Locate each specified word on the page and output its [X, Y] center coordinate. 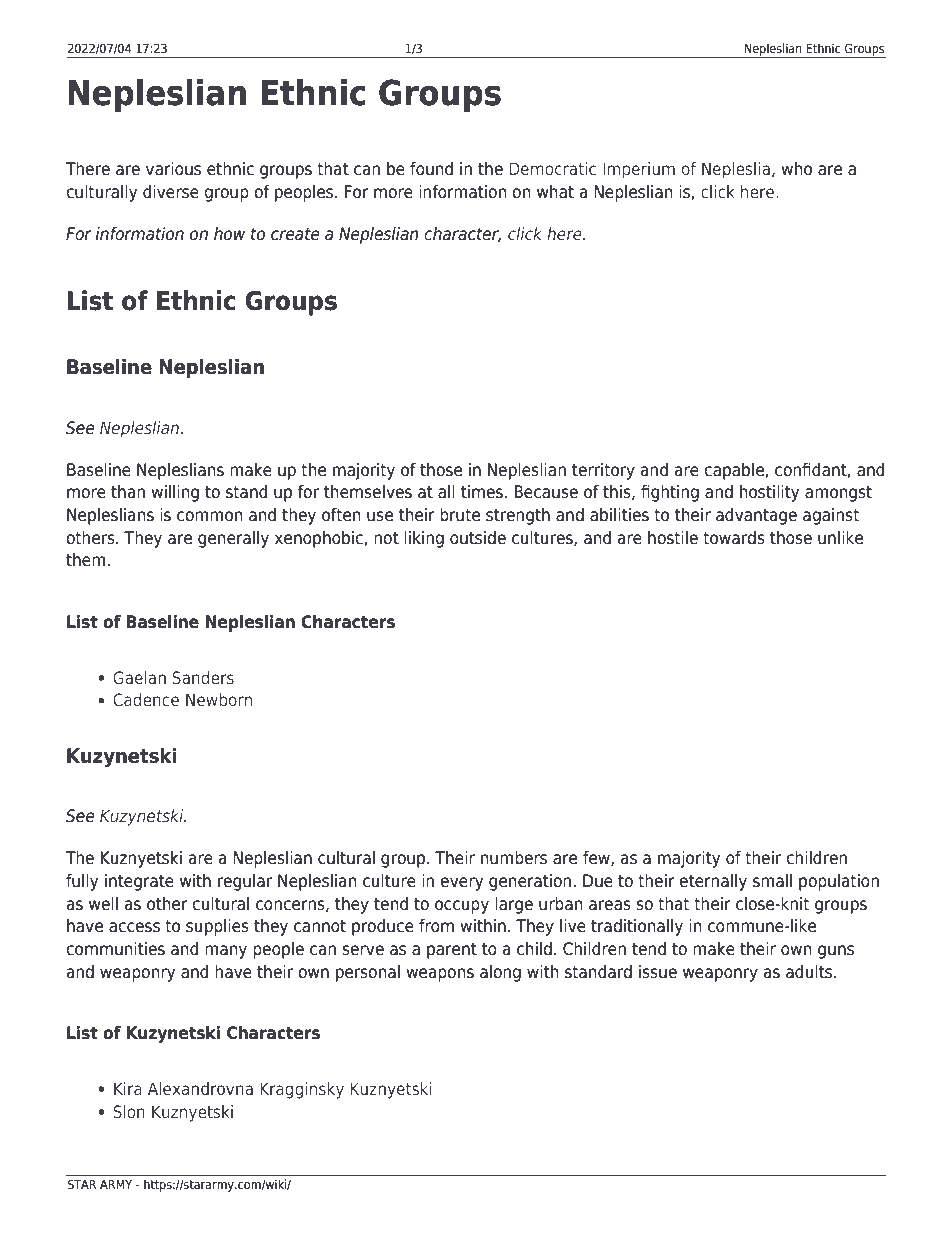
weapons [440, 975]
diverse [171, 192]
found [431, 169]
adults [810, 972]
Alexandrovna [200, 1088]
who [796, 169]
